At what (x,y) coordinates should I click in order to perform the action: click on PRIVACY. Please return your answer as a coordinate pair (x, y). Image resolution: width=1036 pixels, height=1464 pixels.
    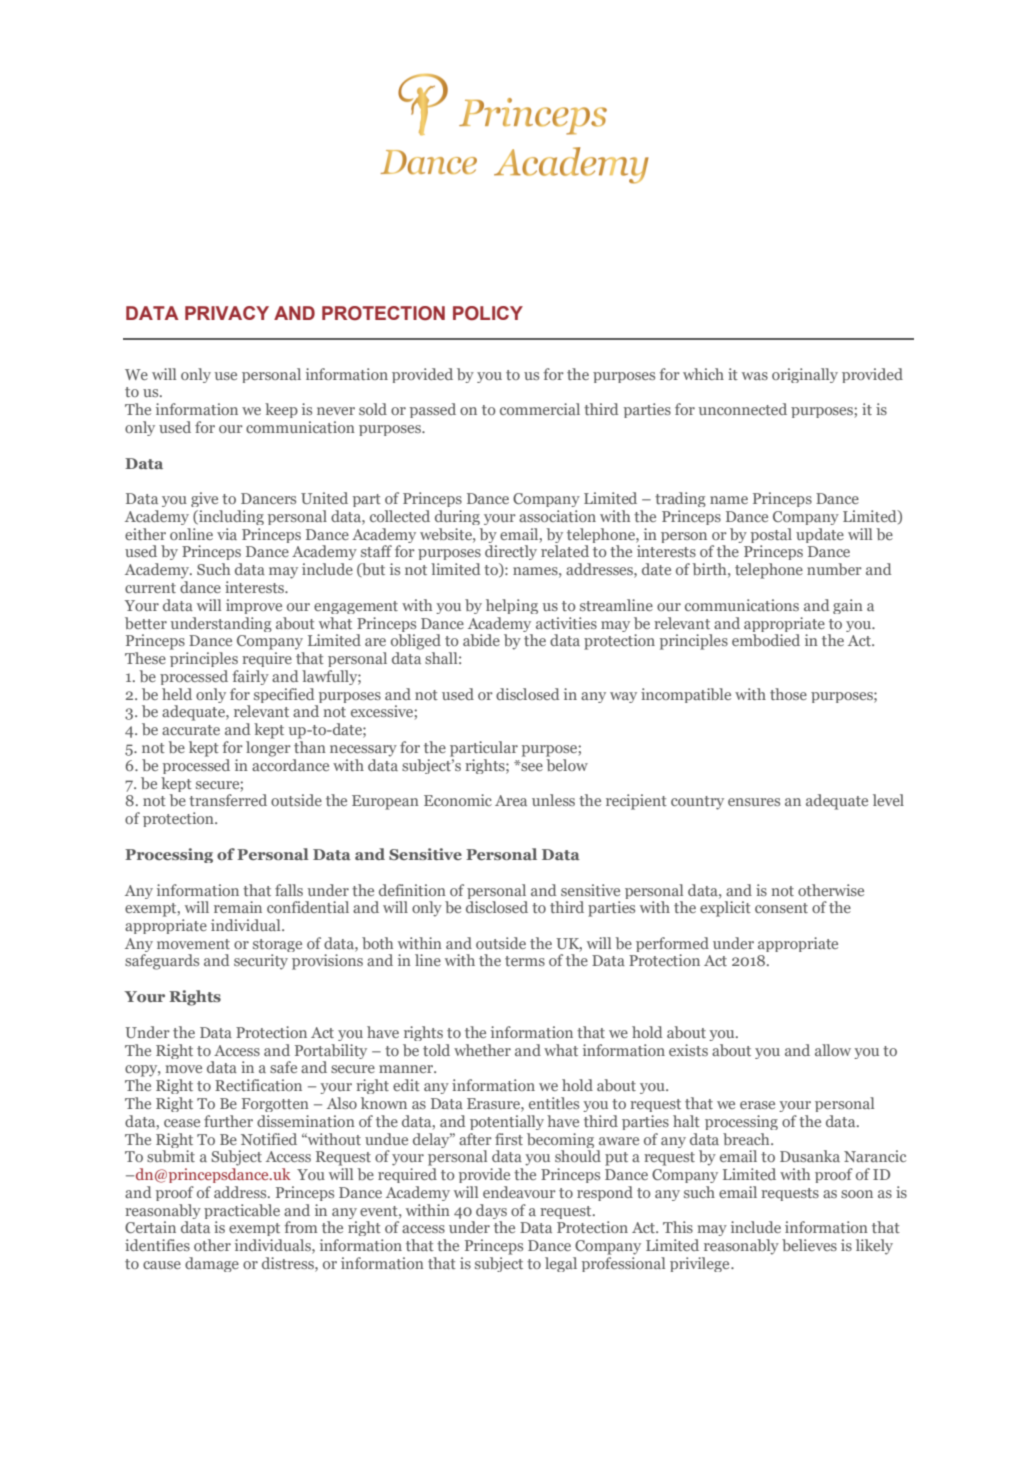
    Looking at the image, I should click on (227, 313).
